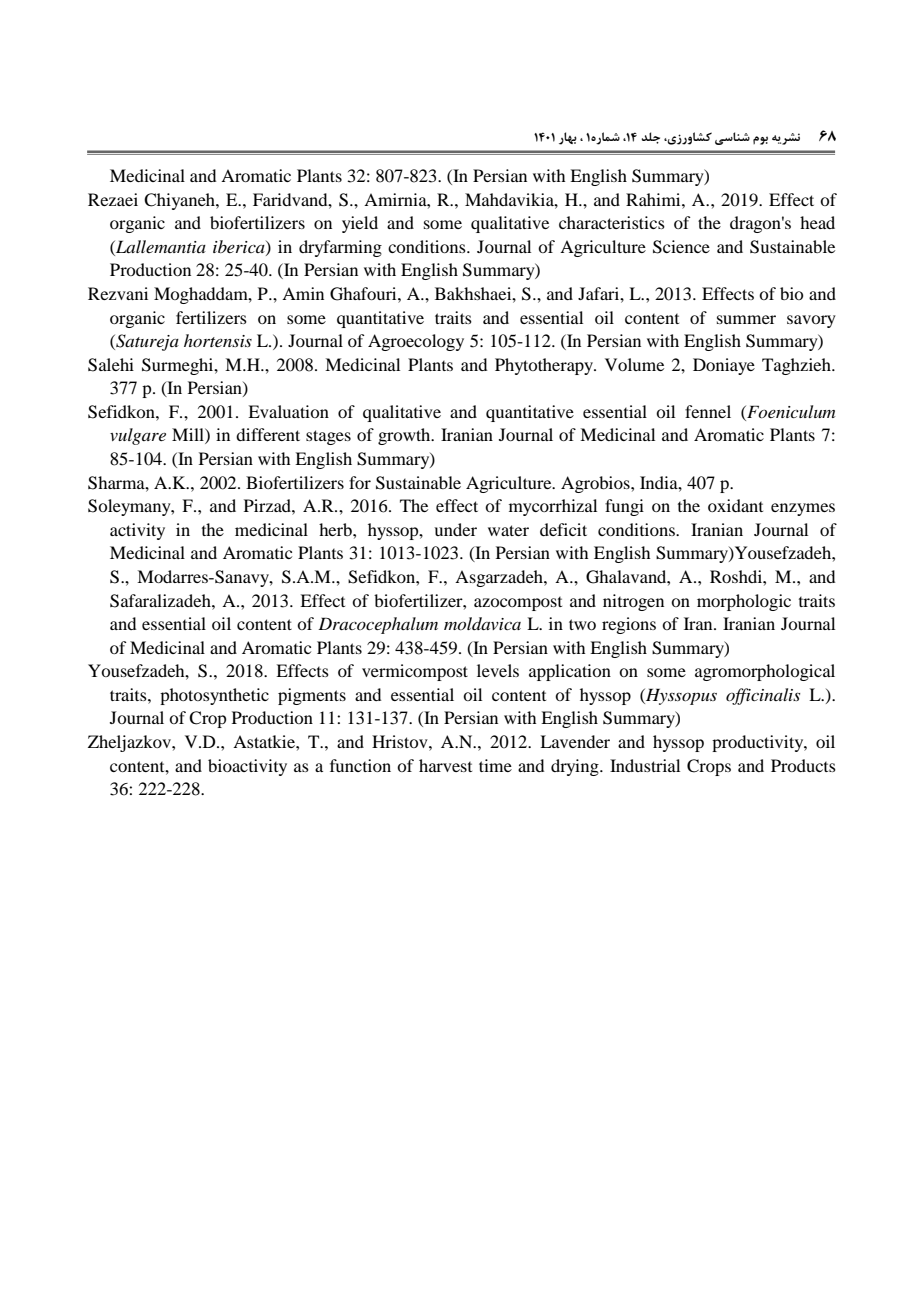 The image size is (924, 1308). I want to click on Science, so click(681, 247).
